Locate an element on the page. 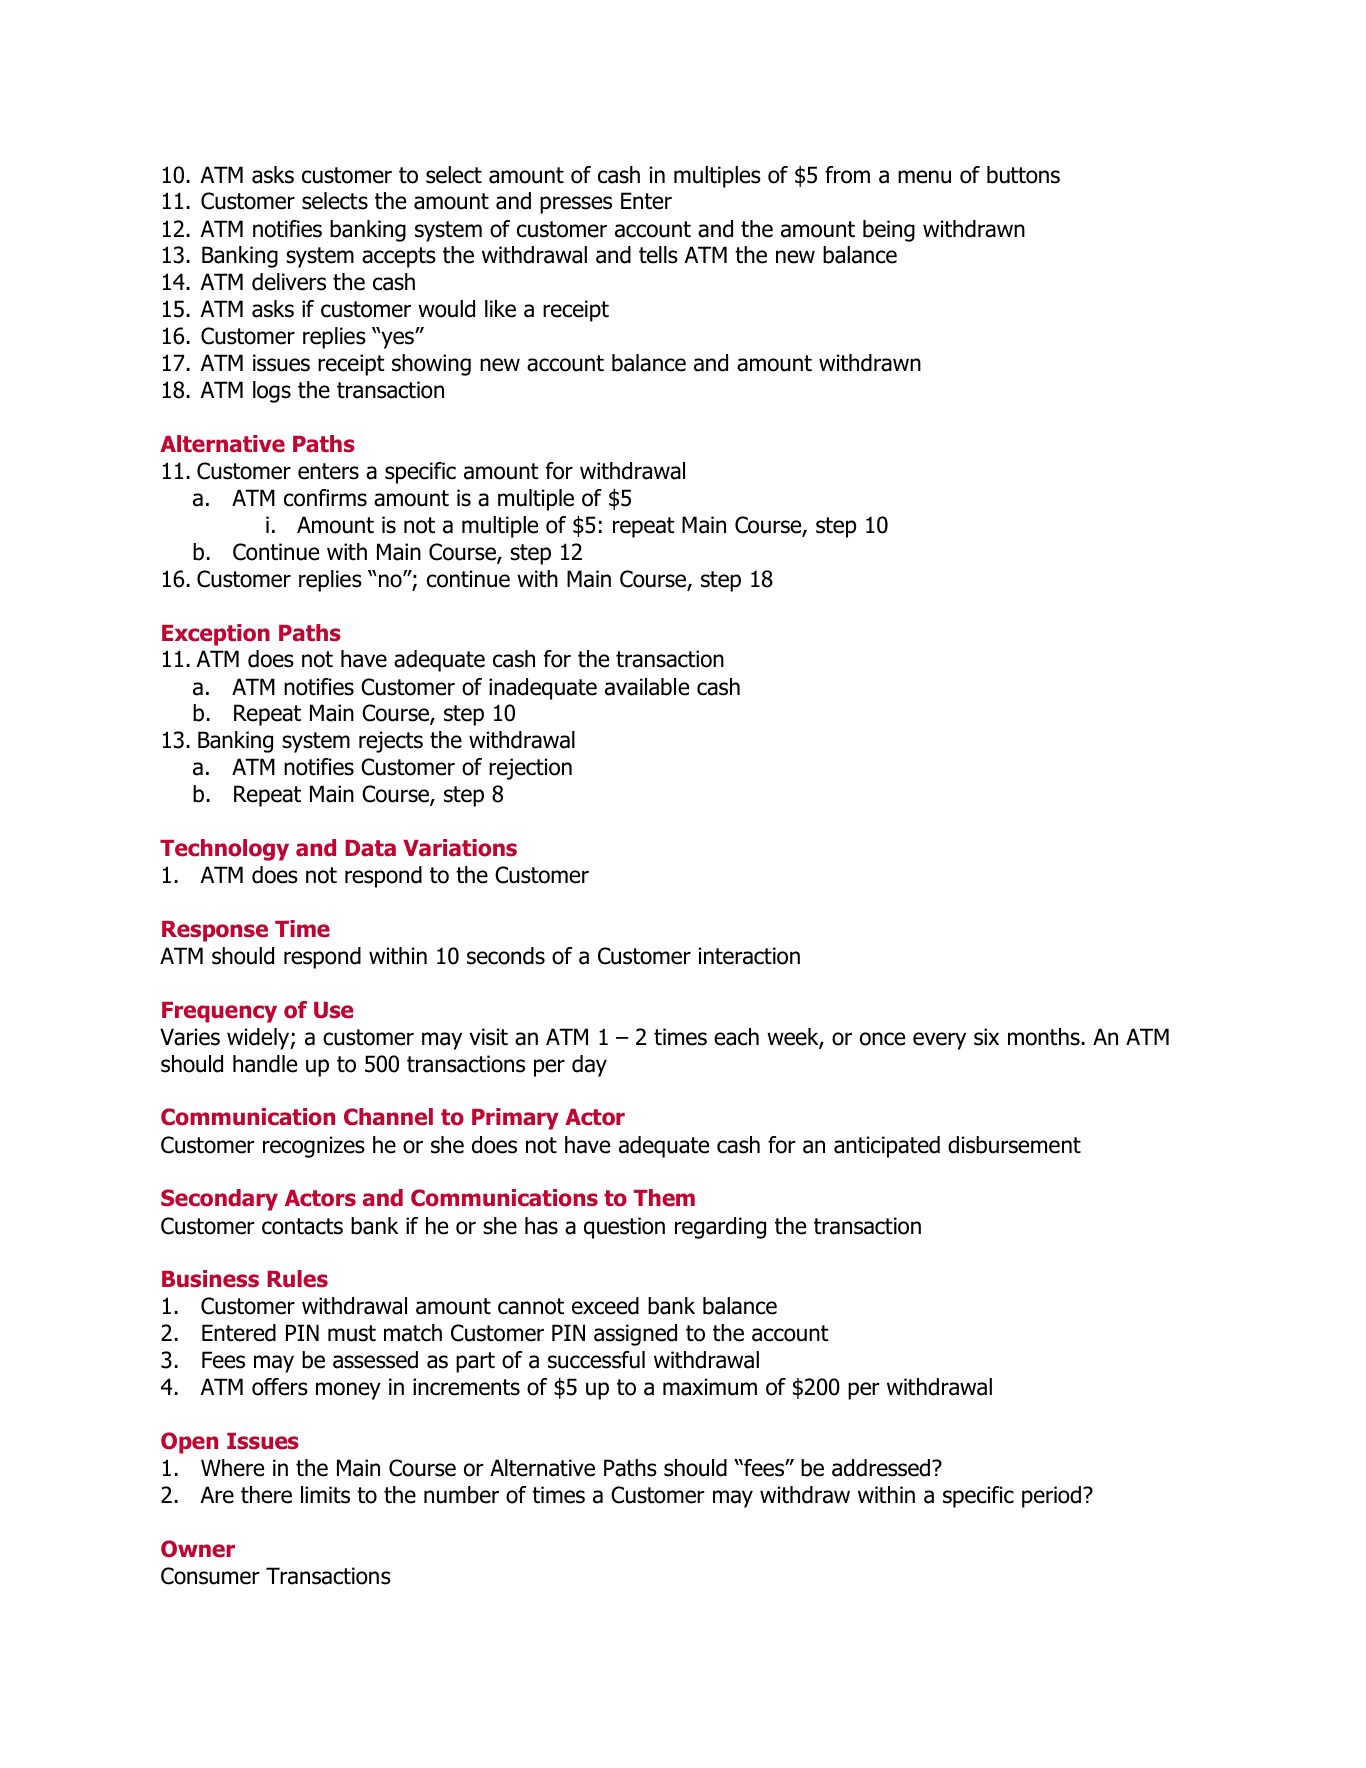 The height and width of the page is (1768, 1366). confirms is located at coordinates (325, 498).
